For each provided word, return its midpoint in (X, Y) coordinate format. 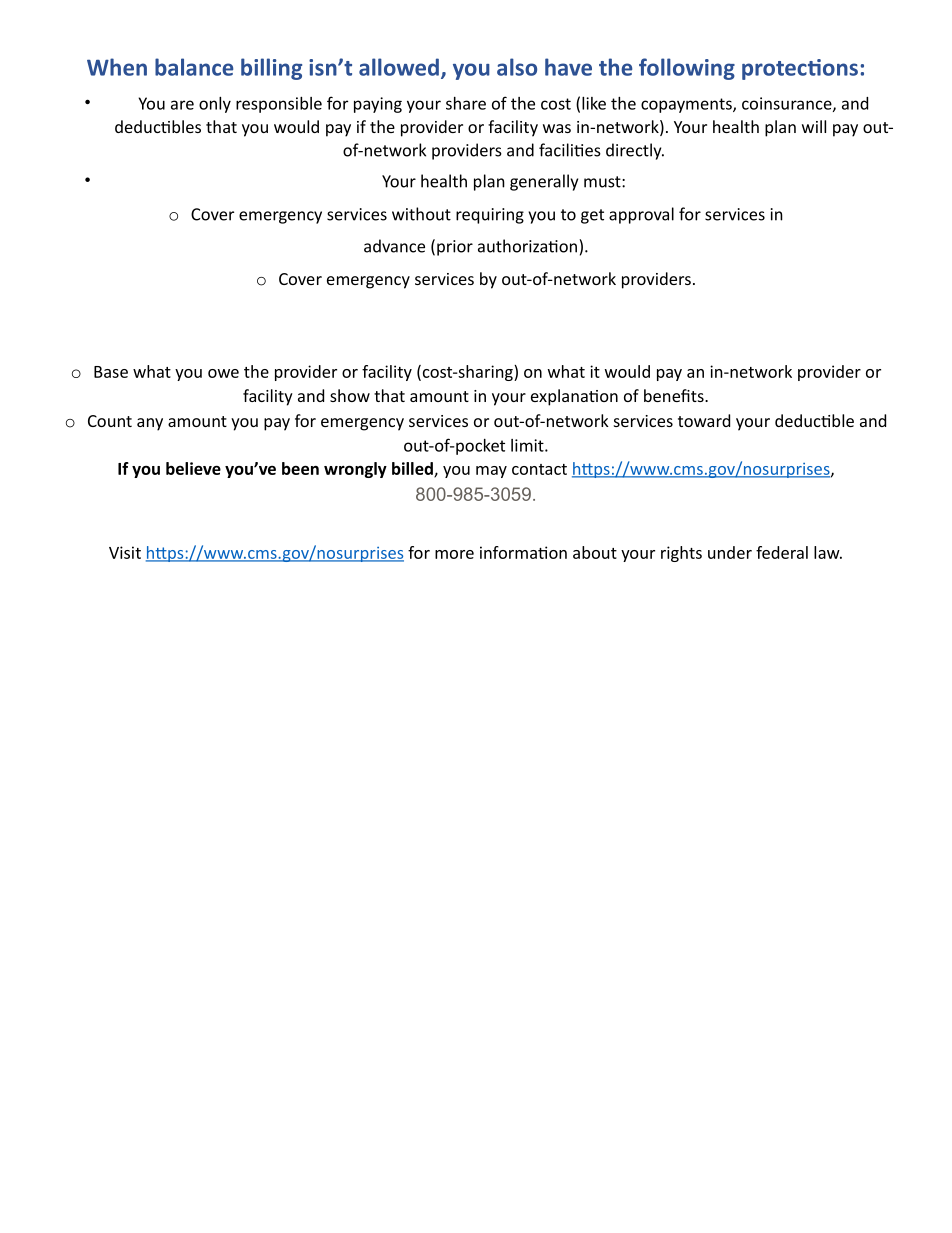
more (454, 554)
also (517, 67)
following (687, 69)
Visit (125, 552)
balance (194, 67)
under (730, 552)
